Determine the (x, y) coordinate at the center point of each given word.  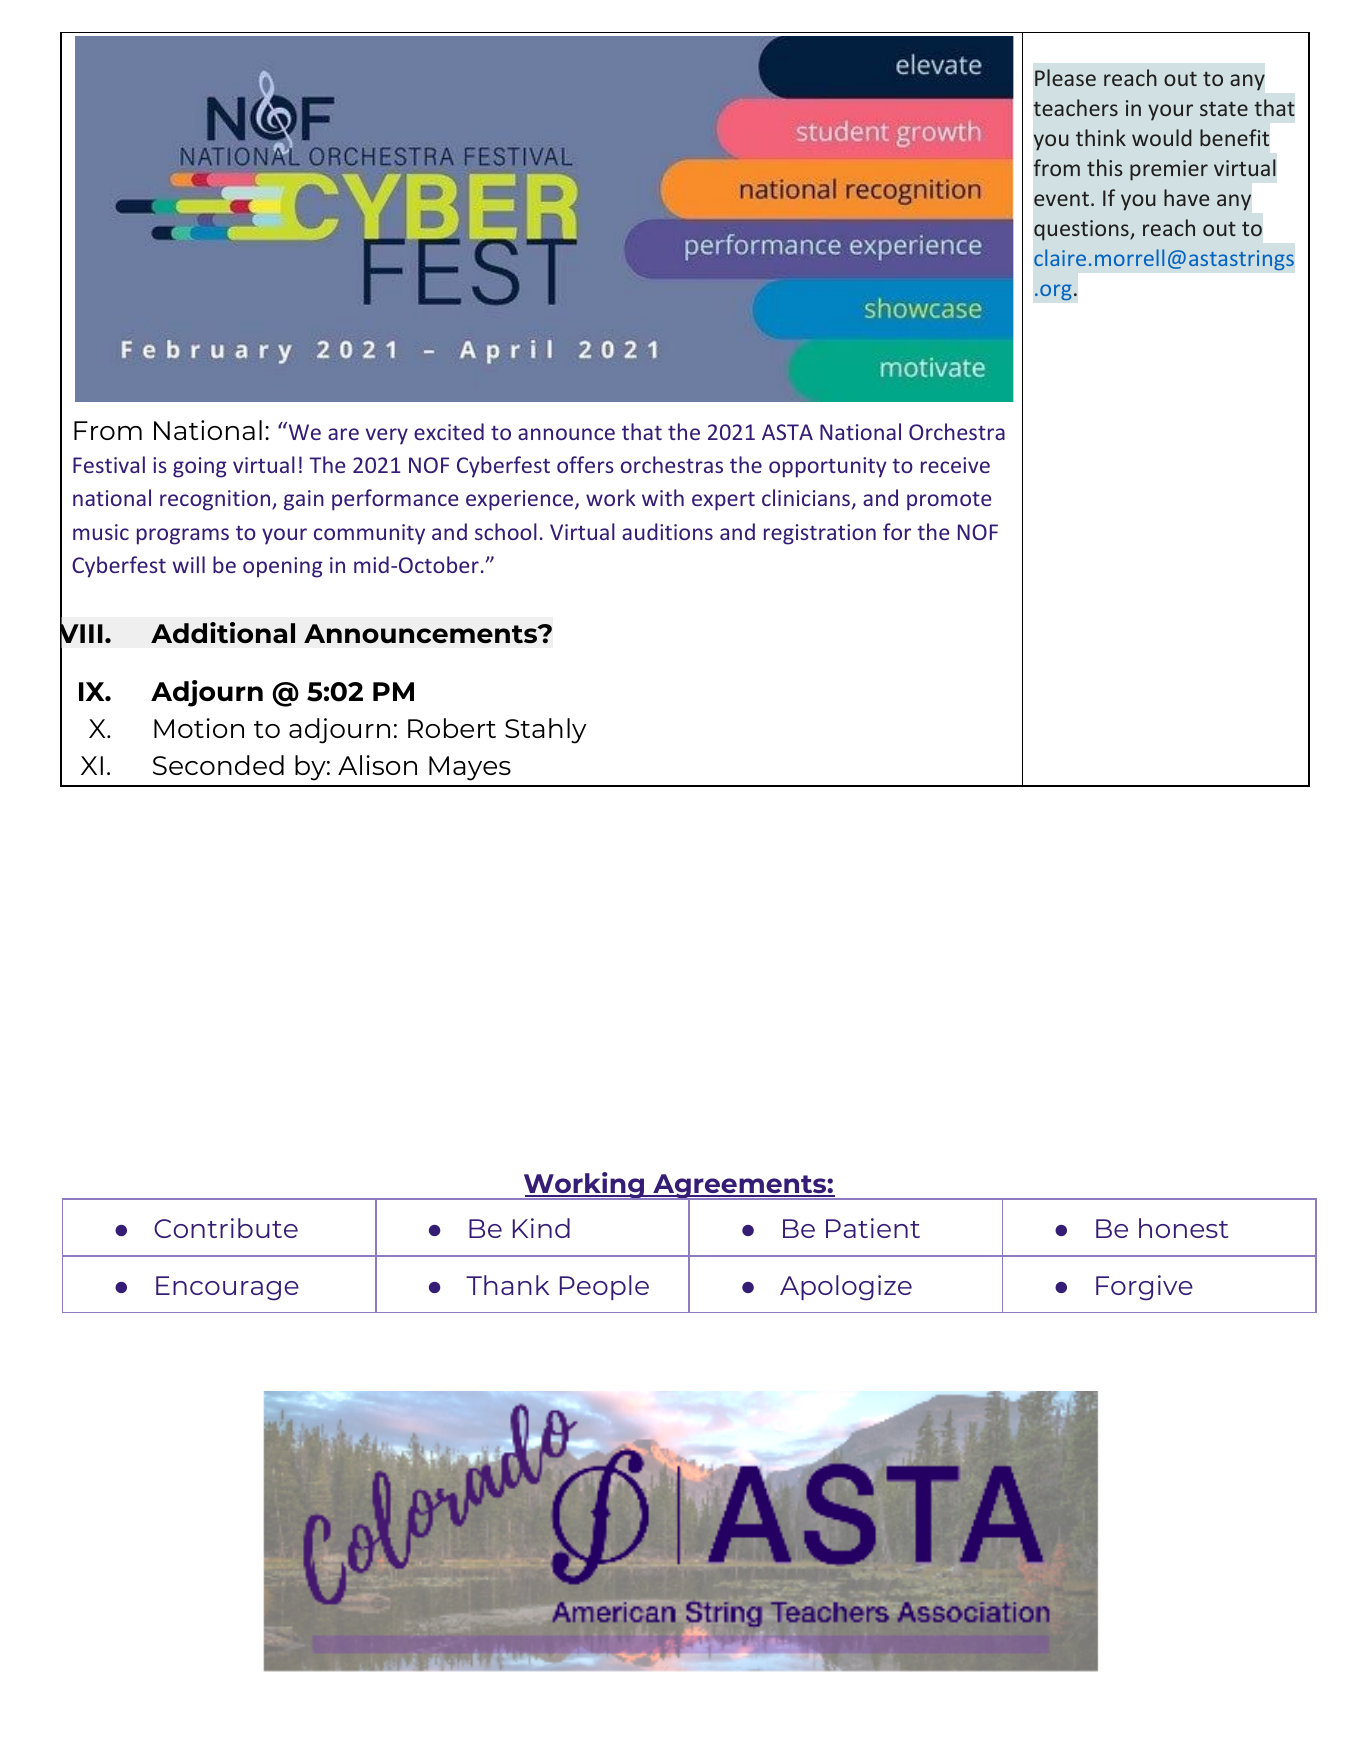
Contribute (226, 1228)
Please (1065, 77)
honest (1183, 1228)
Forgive (1144, 1288)
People (604, 1287)
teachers (1075, 107)
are (343, 434)
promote (949, 501)
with (663, 497)
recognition (216, 500)
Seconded (218, 765)
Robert (452, 728)
